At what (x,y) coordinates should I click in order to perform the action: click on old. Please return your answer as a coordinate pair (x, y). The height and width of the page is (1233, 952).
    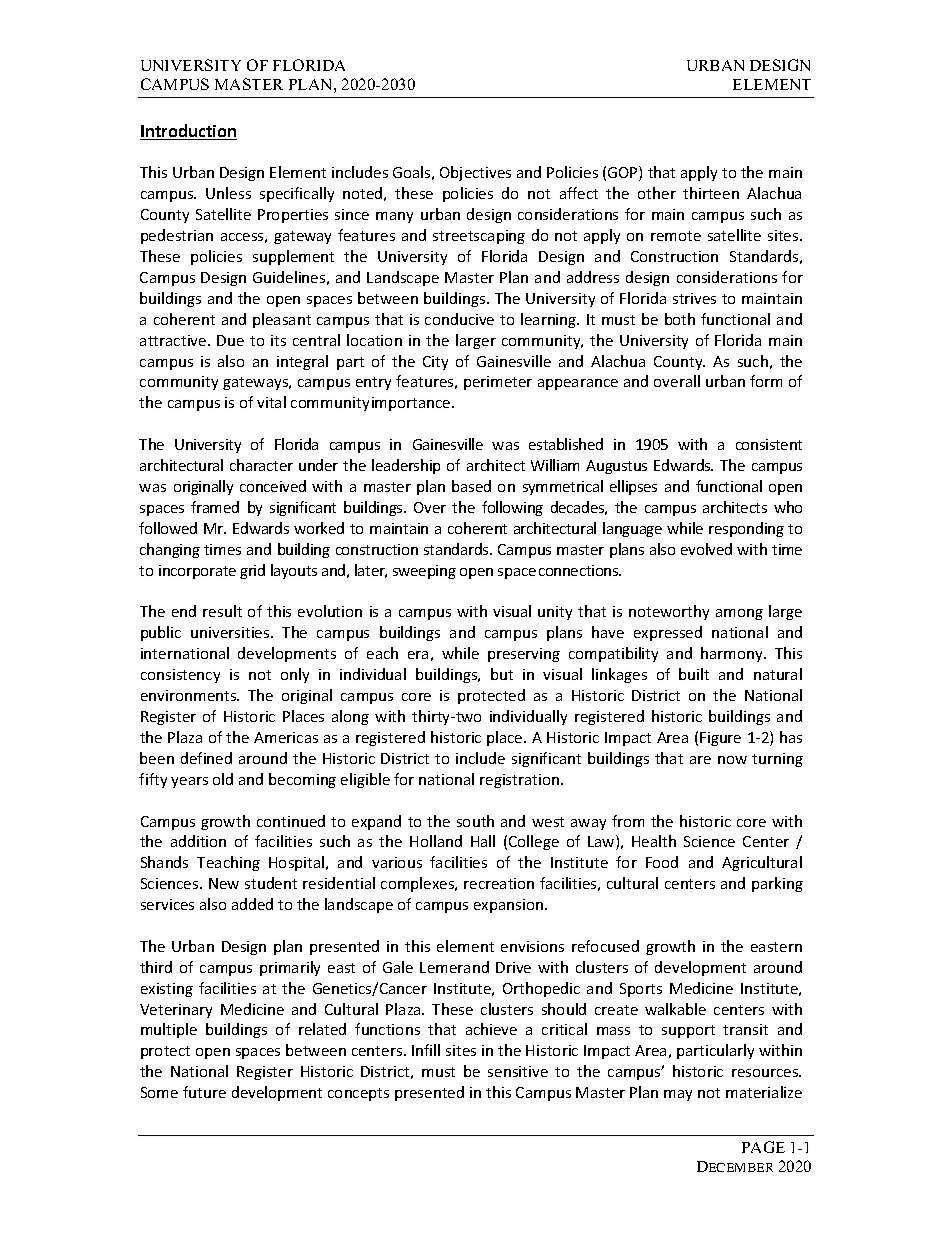
    Looking at the image, I should click on (223, 779).
